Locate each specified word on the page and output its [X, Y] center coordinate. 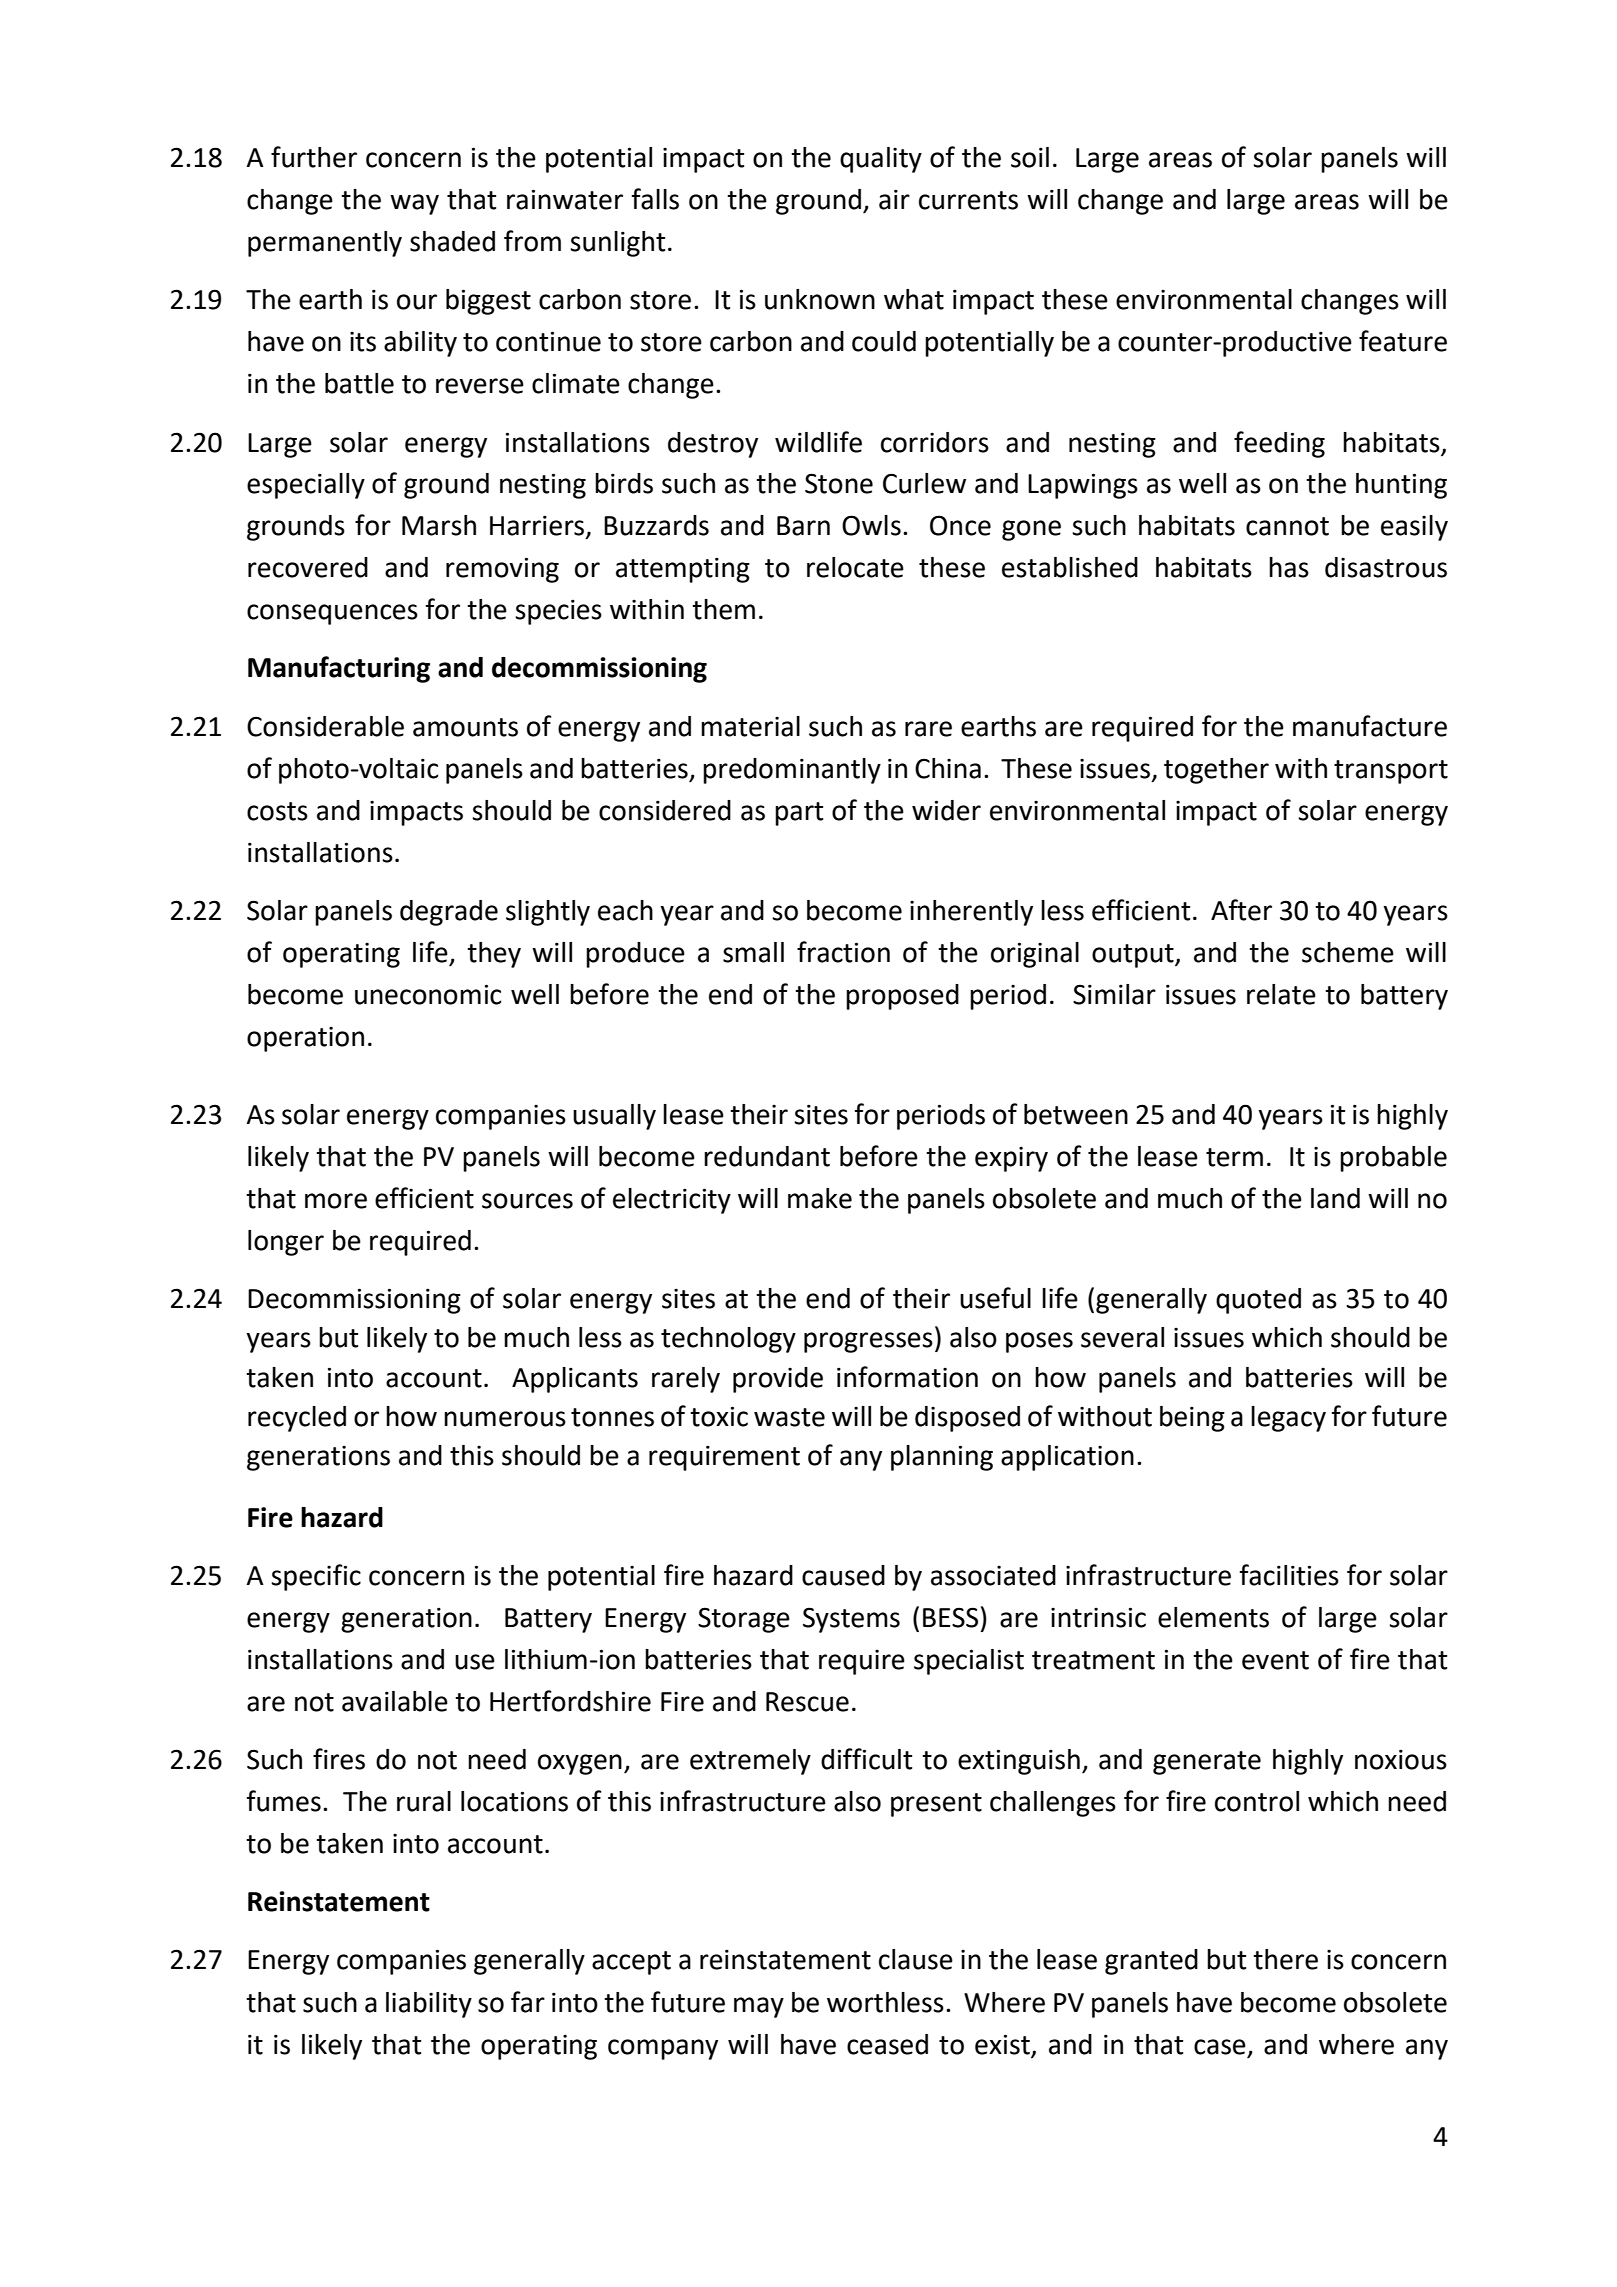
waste [789, 1417]
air [894, 199]
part [799, 814]
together [1216, 771]
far [528, 2002]
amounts [465, 727]
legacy [1288, 1419]
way [414, 204]
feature [1403, 341]
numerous [505, 1419]
